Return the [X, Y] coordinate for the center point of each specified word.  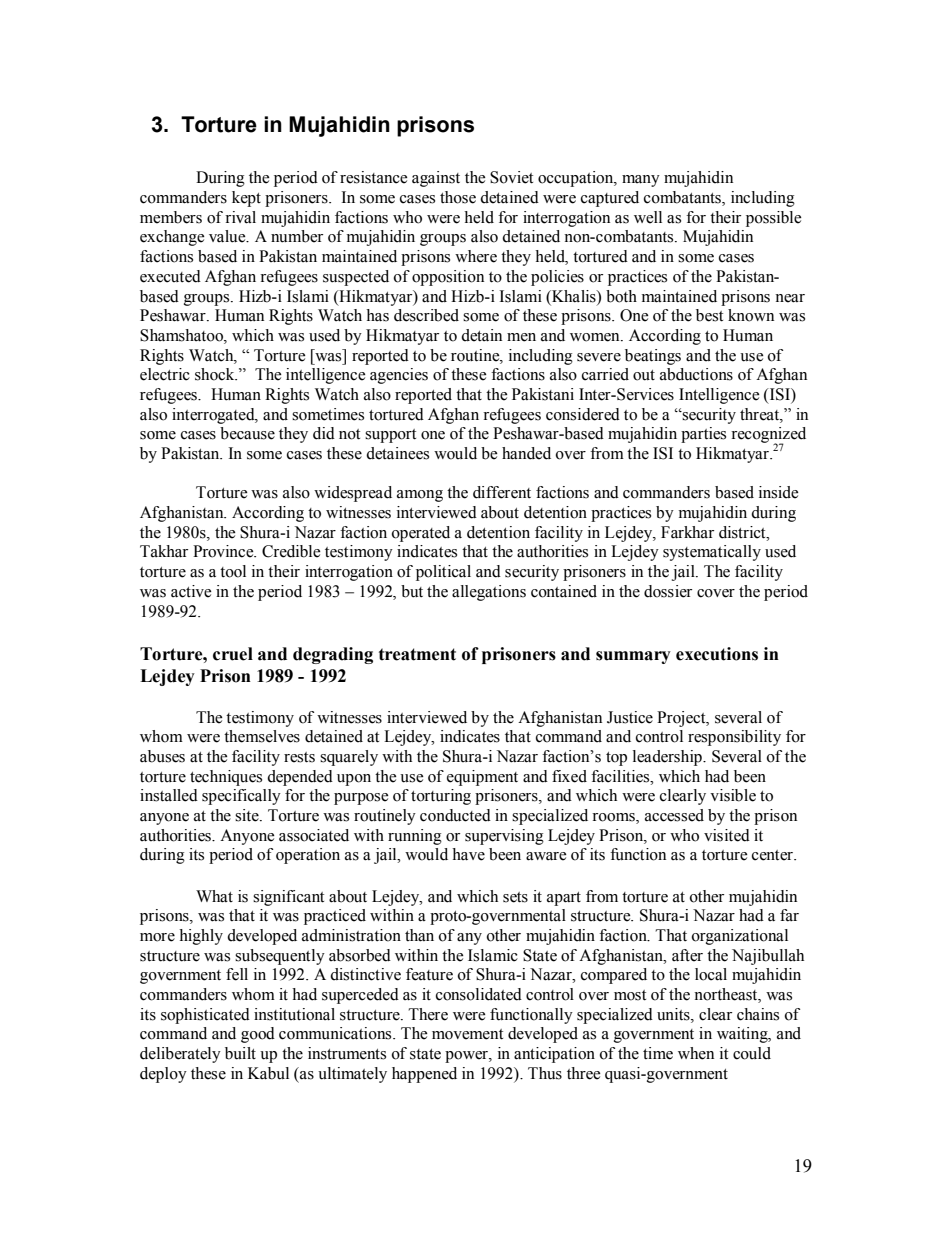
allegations [489, 593]
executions [717, 654]
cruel [233, 654]
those [458, 197]
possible [774, 219]
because [247, 433]
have [468, 854]
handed [526, 453]
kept [246, 199]
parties [703, 435]
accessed [674, 815]
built [240, 1053]
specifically [241, 797]
